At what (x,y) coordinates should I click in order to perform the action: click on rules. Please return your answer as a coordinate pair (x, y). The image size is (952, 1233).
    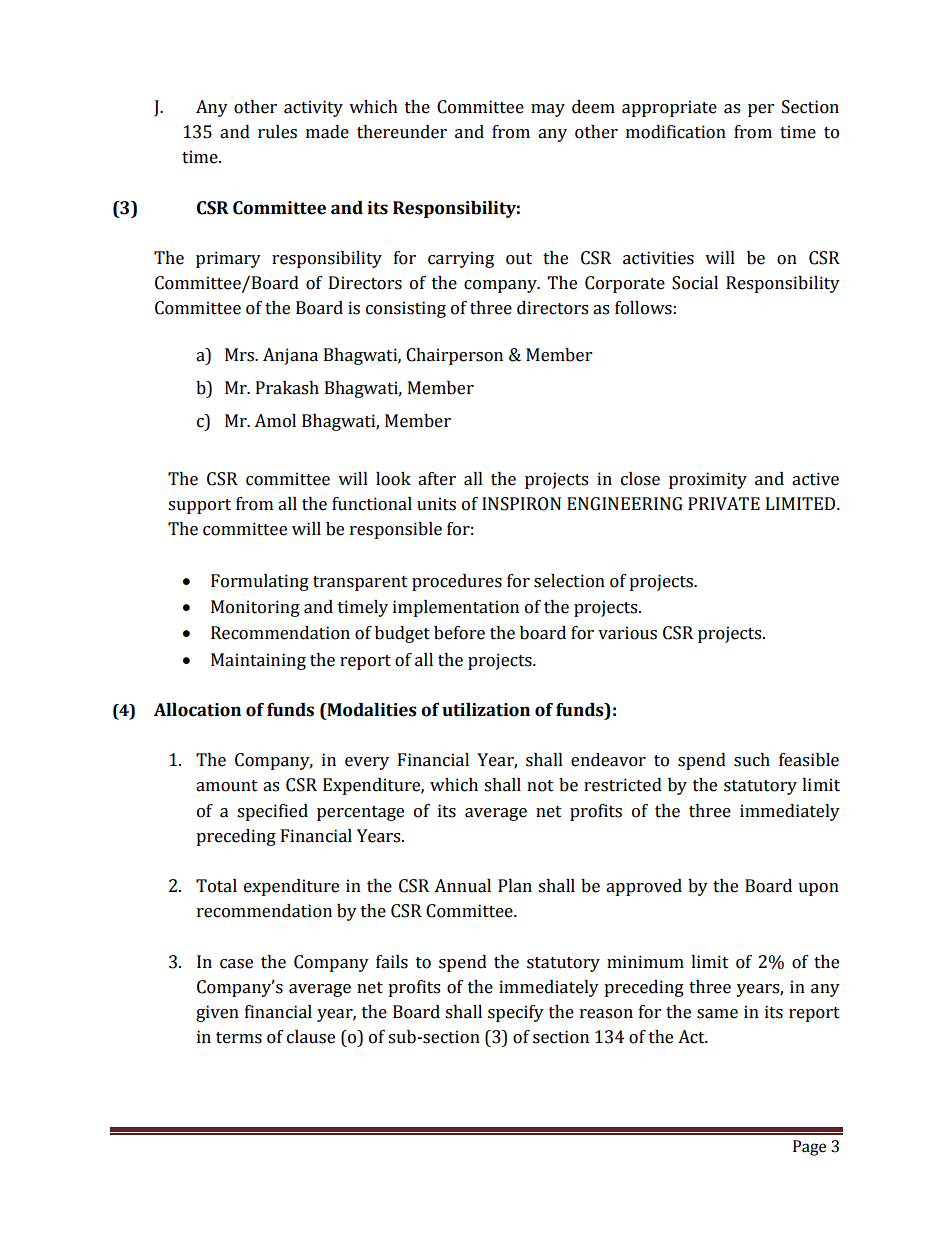
    Looking at the image, I should click on (277, 132).
